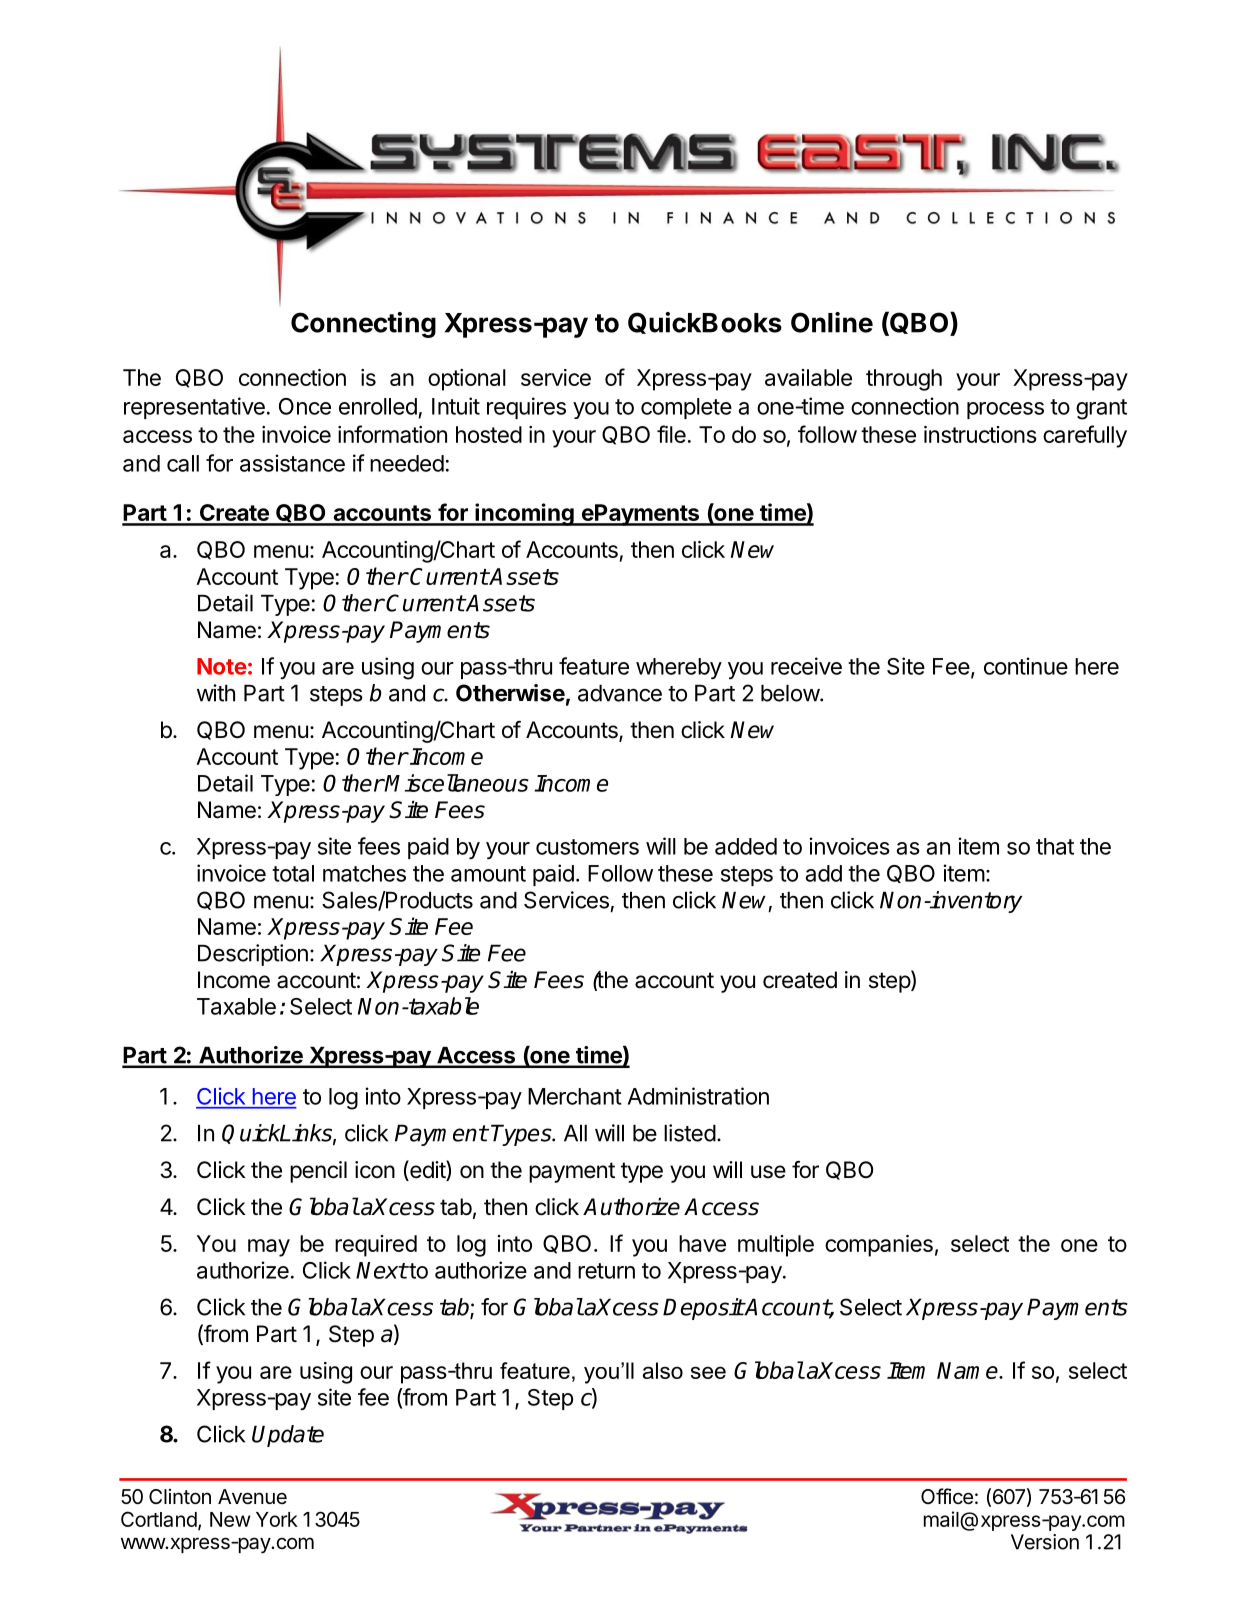 Image resolution: width=1253 pixels, height=1621 pixels. Describe the element at coordinates (947, 1496) in the screenshot. I see `Office` at that location.
